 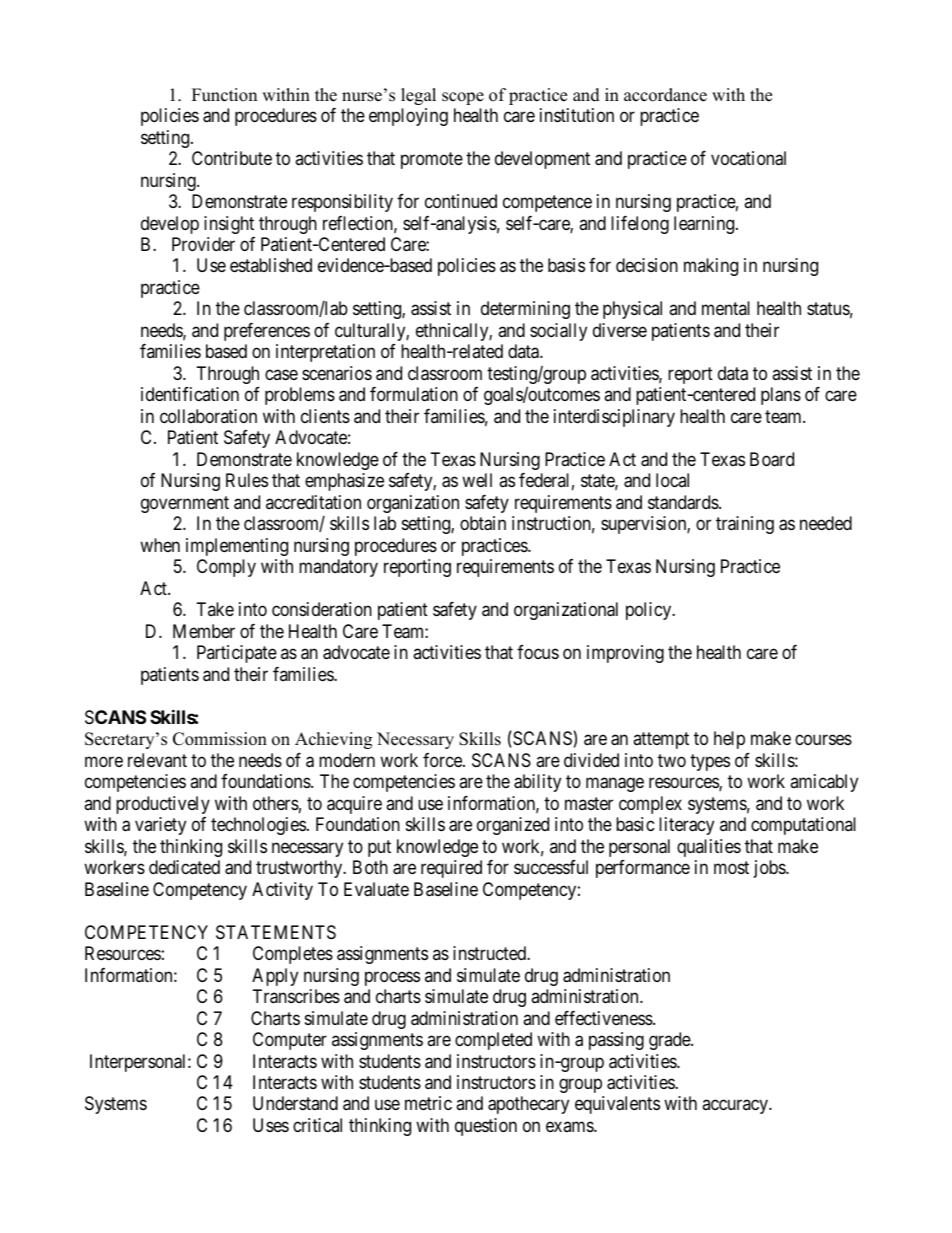 I want to click on collaboration, so click(x=208, y=416).
